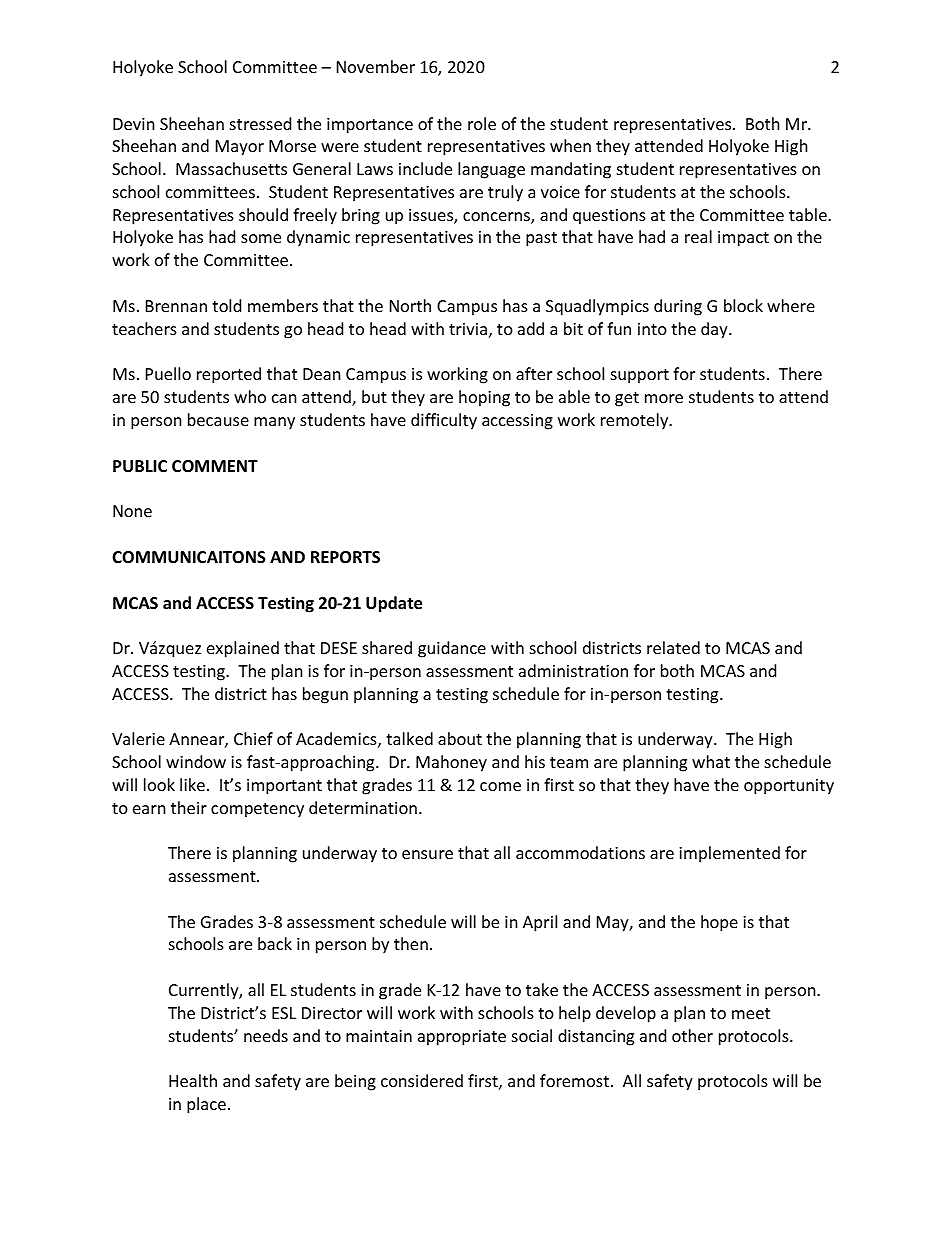 The image size is (952, 1233). Describe the element at coordinates (570, 145) in the screenshot. I see `when` at that location.
